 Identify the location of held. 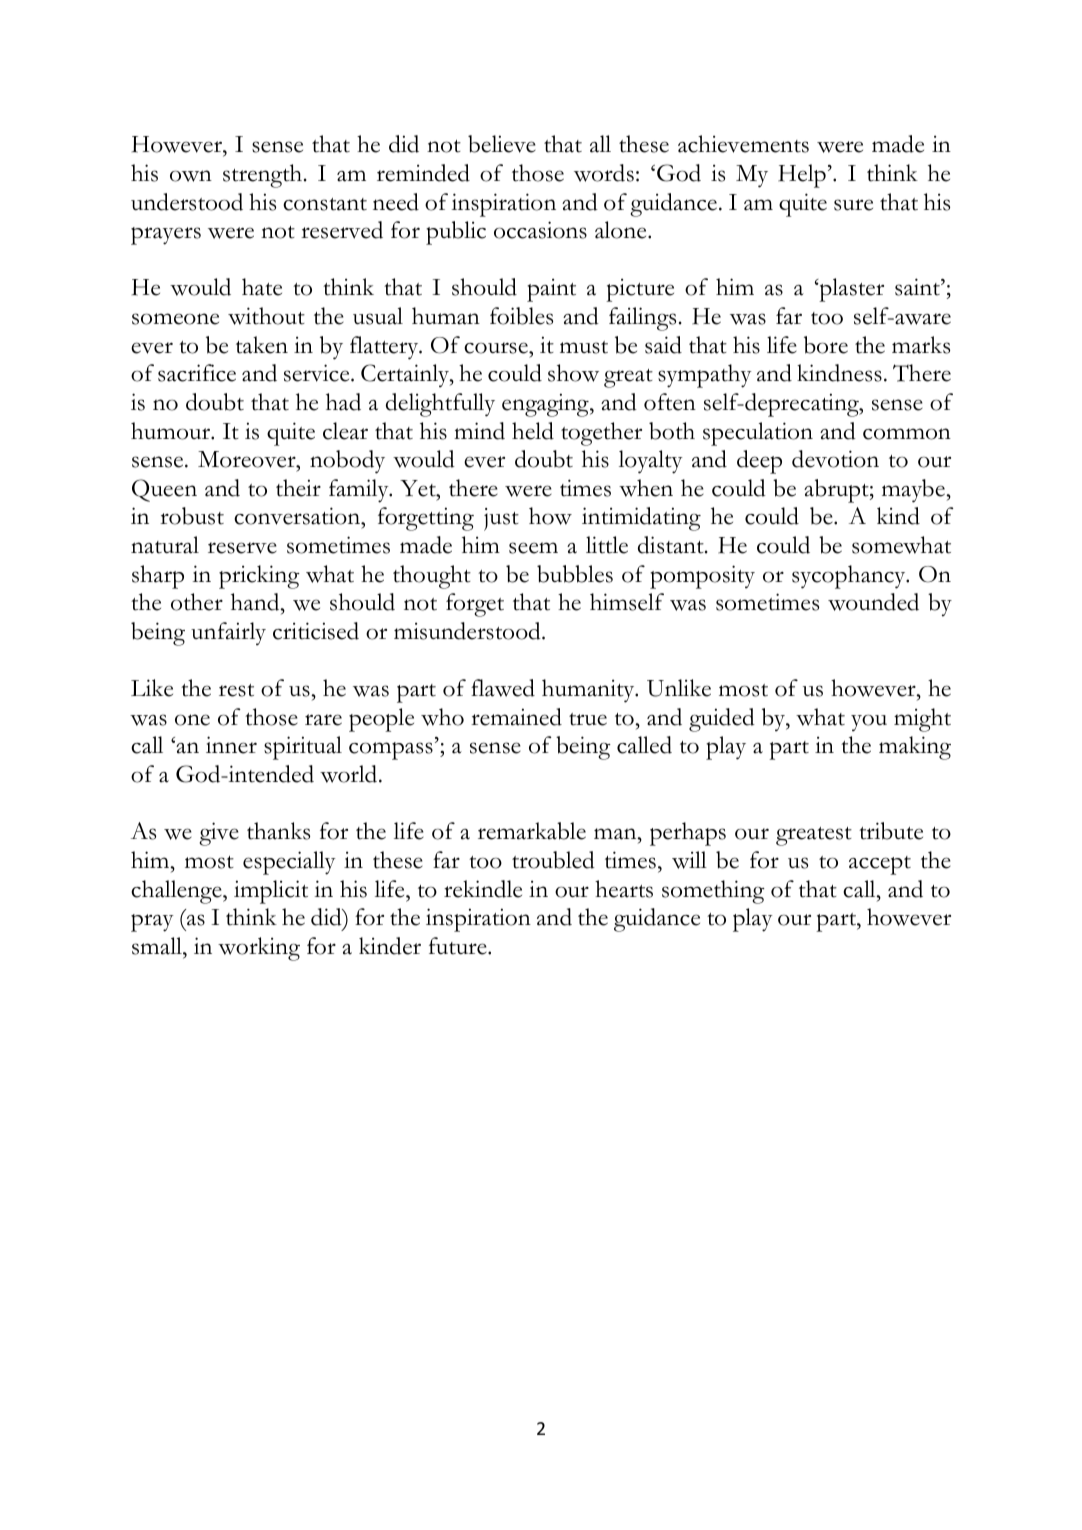
(533, 431).
